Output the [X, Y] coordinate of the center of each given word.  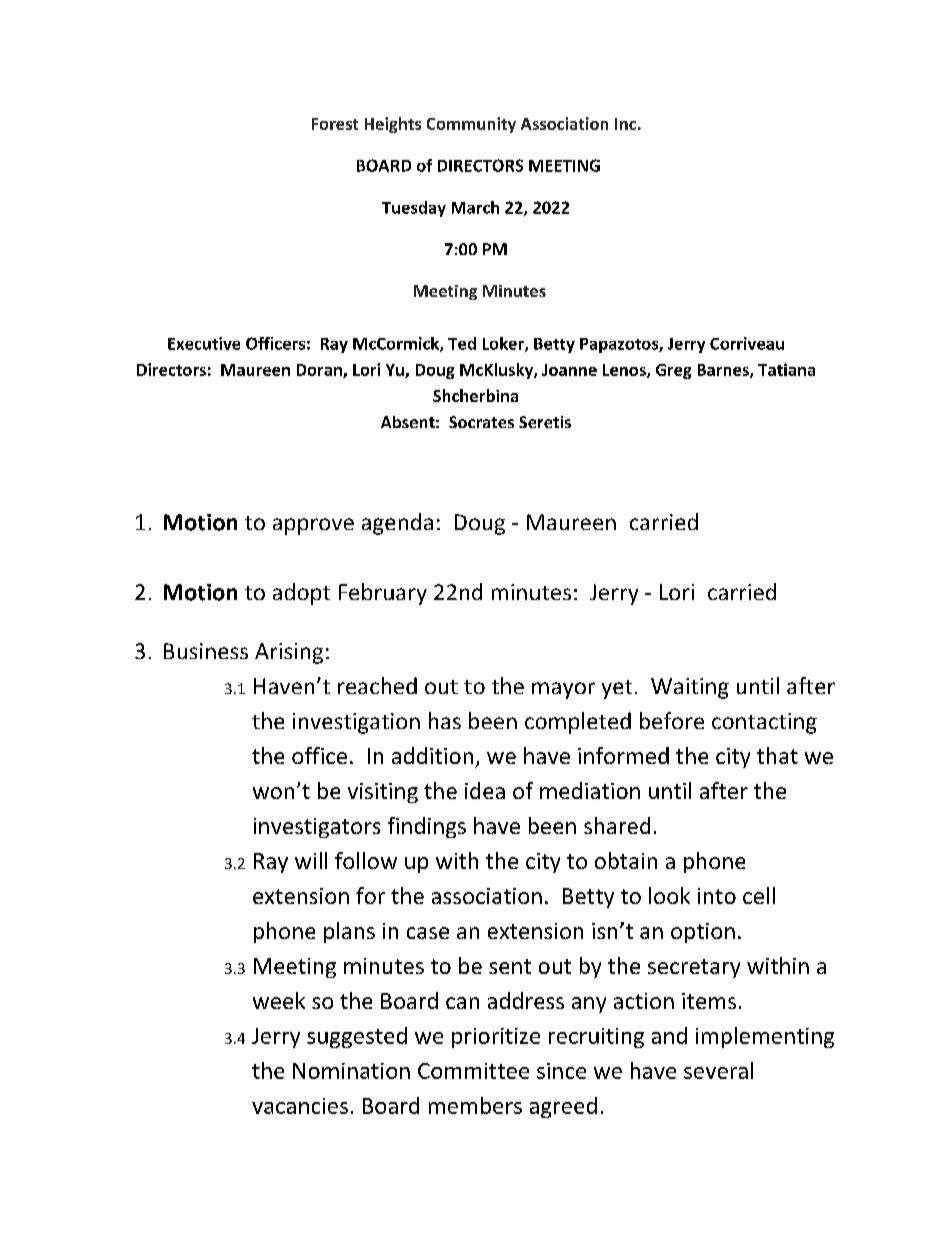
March [475, 207]
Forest [335, 124]
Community [471, 125]
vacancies [300, 1106]
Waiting [690, 688]
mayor [563, 690]
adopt [301, 594]
